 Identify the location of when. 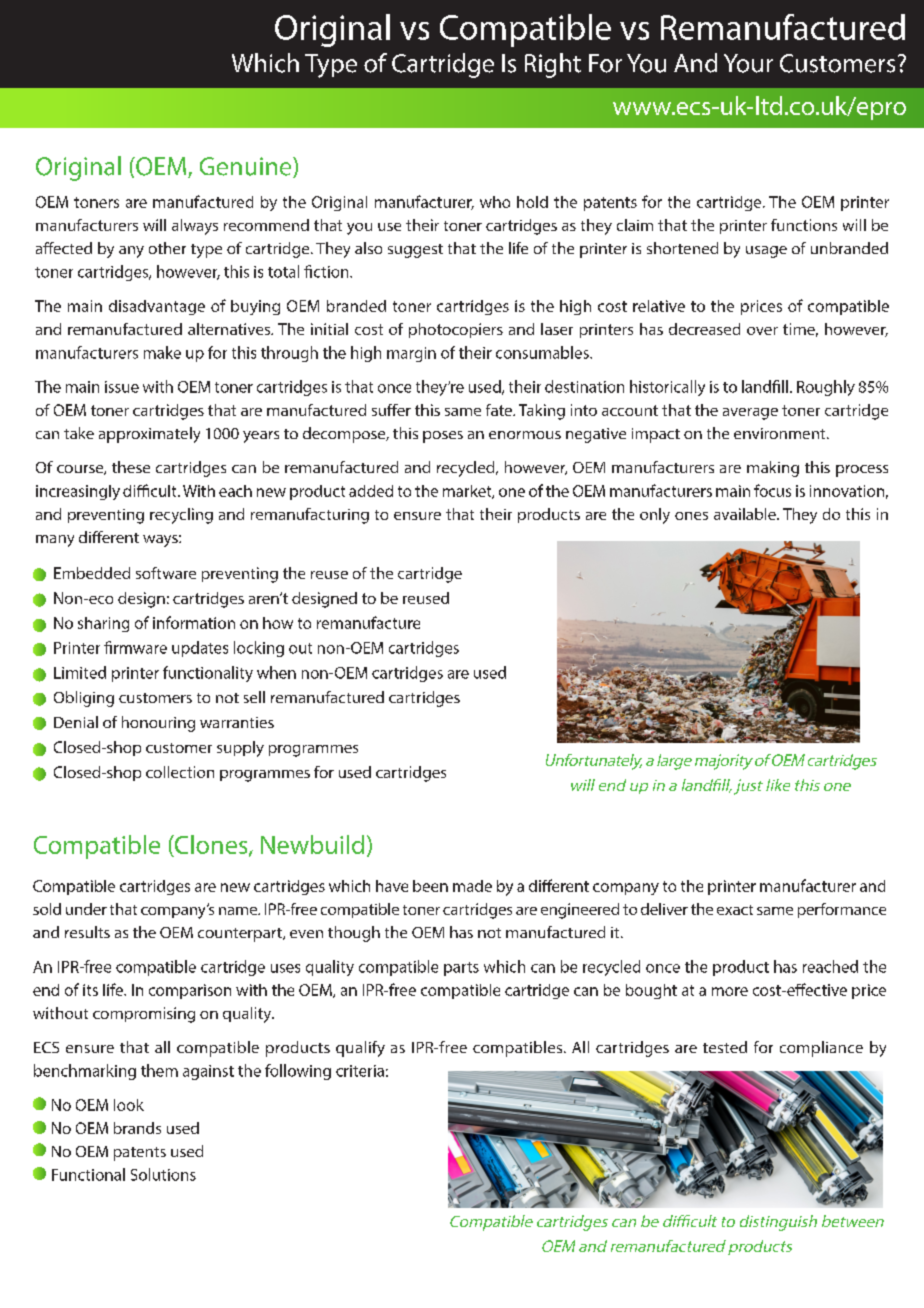
(276, 672).
